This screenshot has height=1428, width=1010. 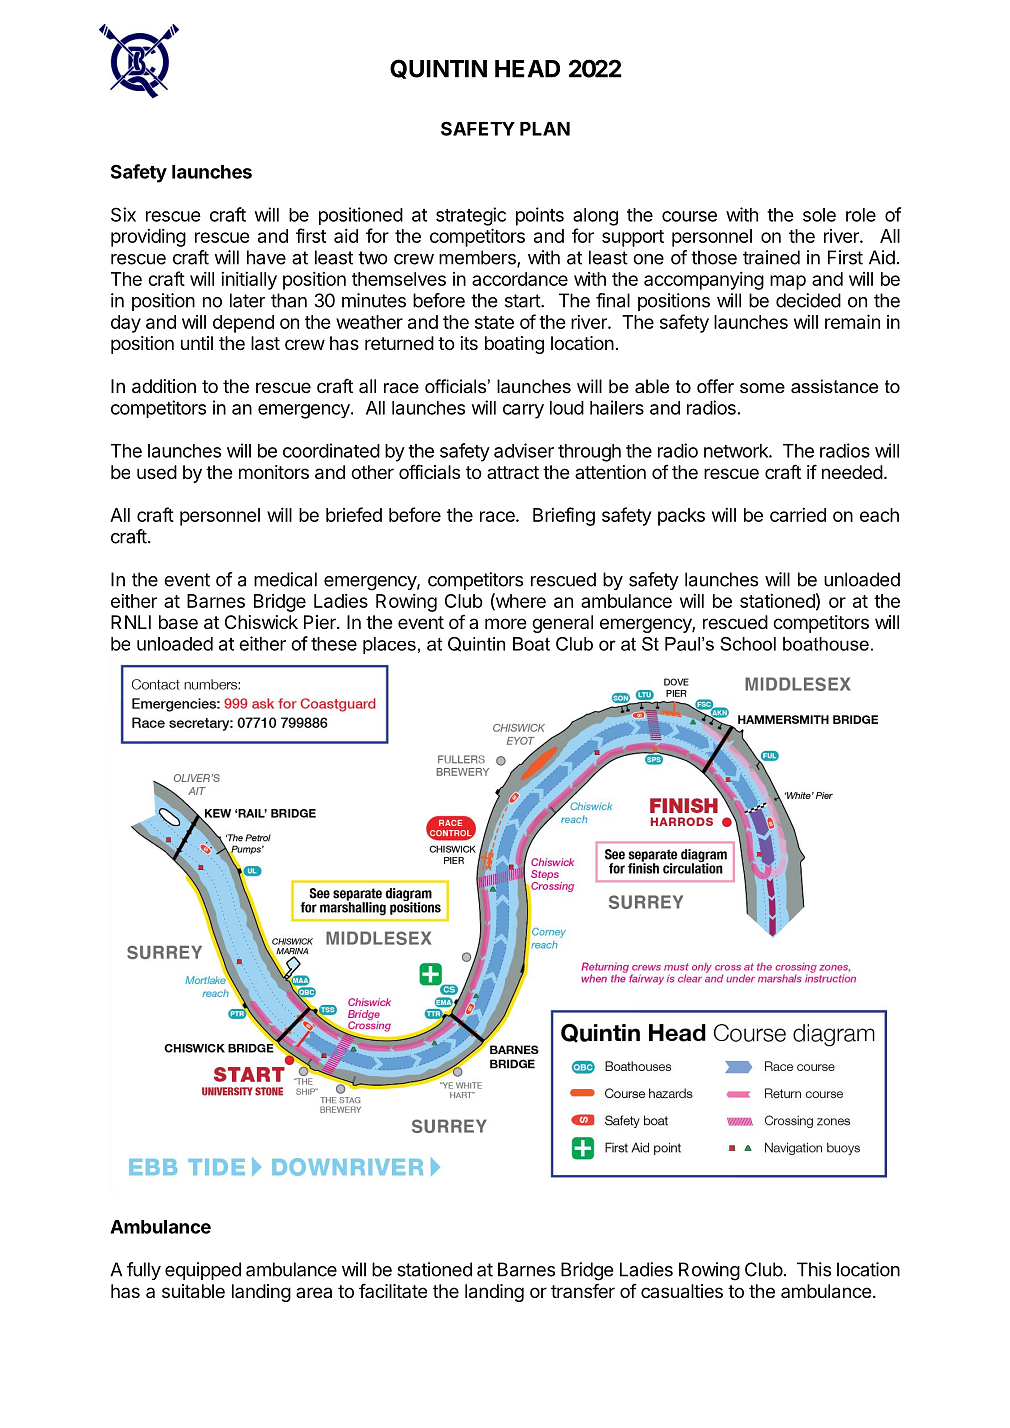 What do you see at coordinates (762, 388) in the screenshot?
I see `some` at bounding box center [762, 388].
